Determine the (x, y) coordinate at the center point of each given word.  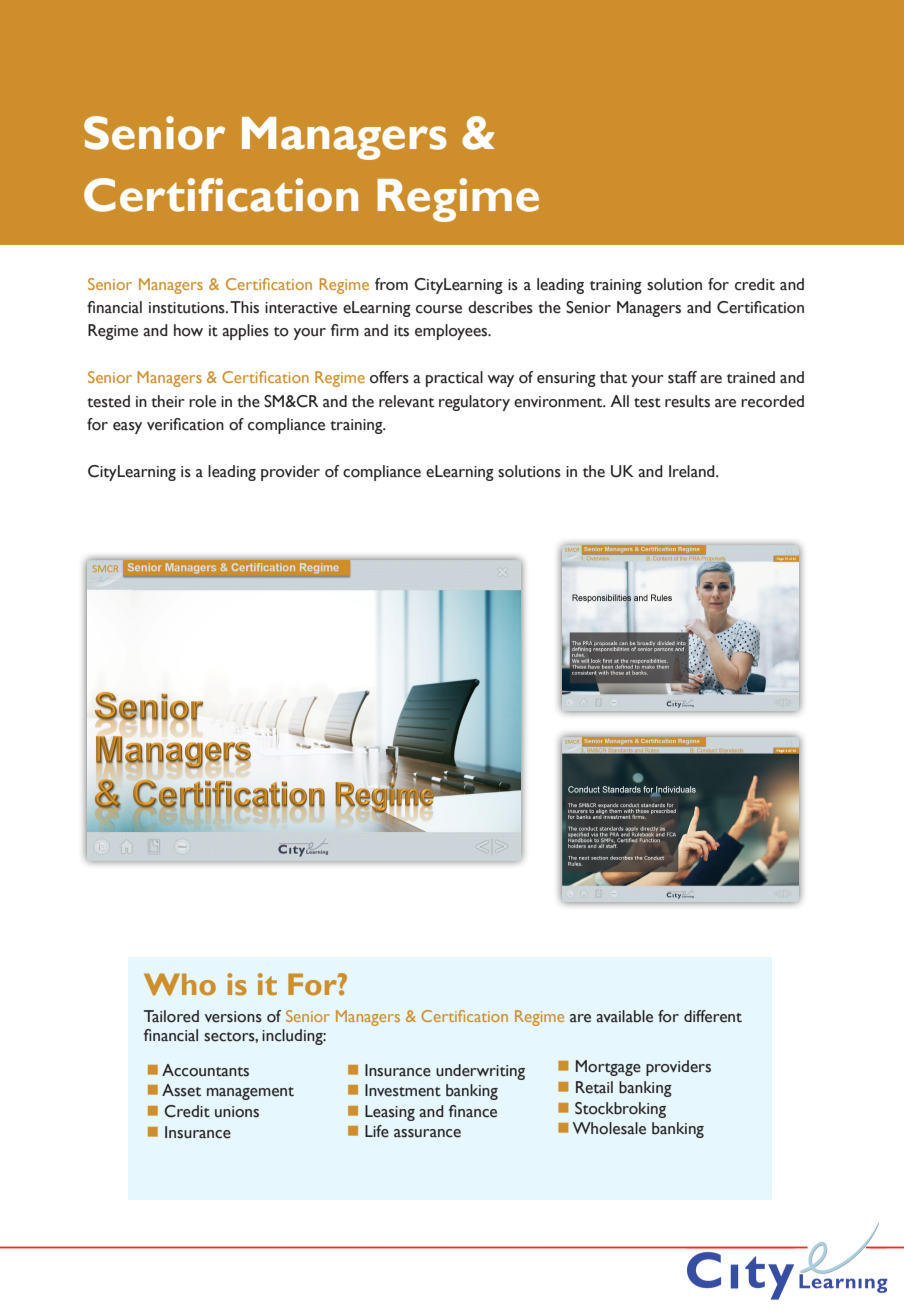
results (687, 401)
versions (233, 1017)
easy (127, 428)
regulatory (474, 403)
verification (185, 424)
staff (682, 377)
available (624, 1016)
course (439, 309)
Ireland (693, 471)
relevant (406, 401)
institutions (188, 308)
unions (237, 1112)
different (713, 1016)
